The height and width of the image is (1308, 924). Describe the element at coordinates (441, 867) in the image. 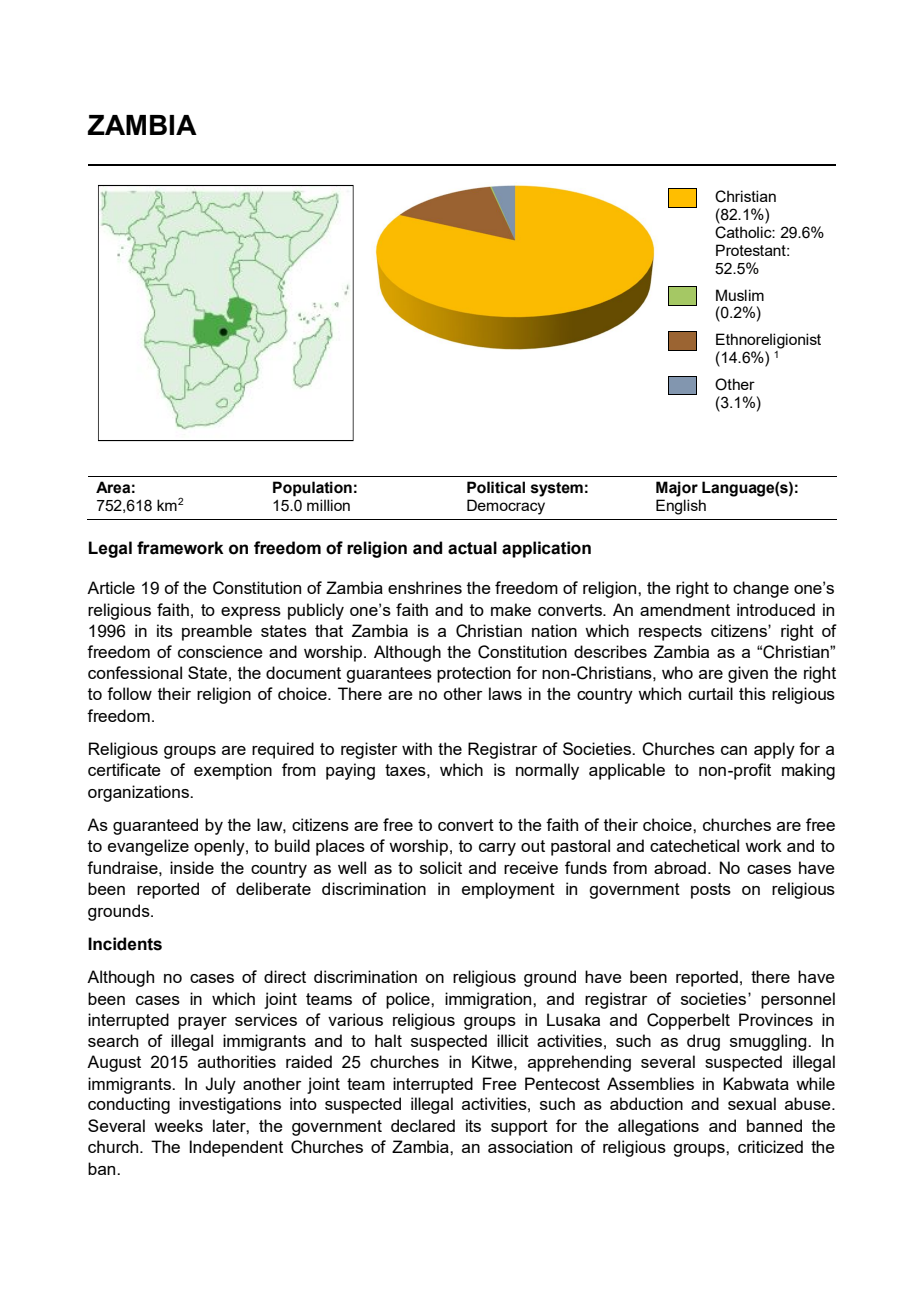

I see `solicit` at that location.
